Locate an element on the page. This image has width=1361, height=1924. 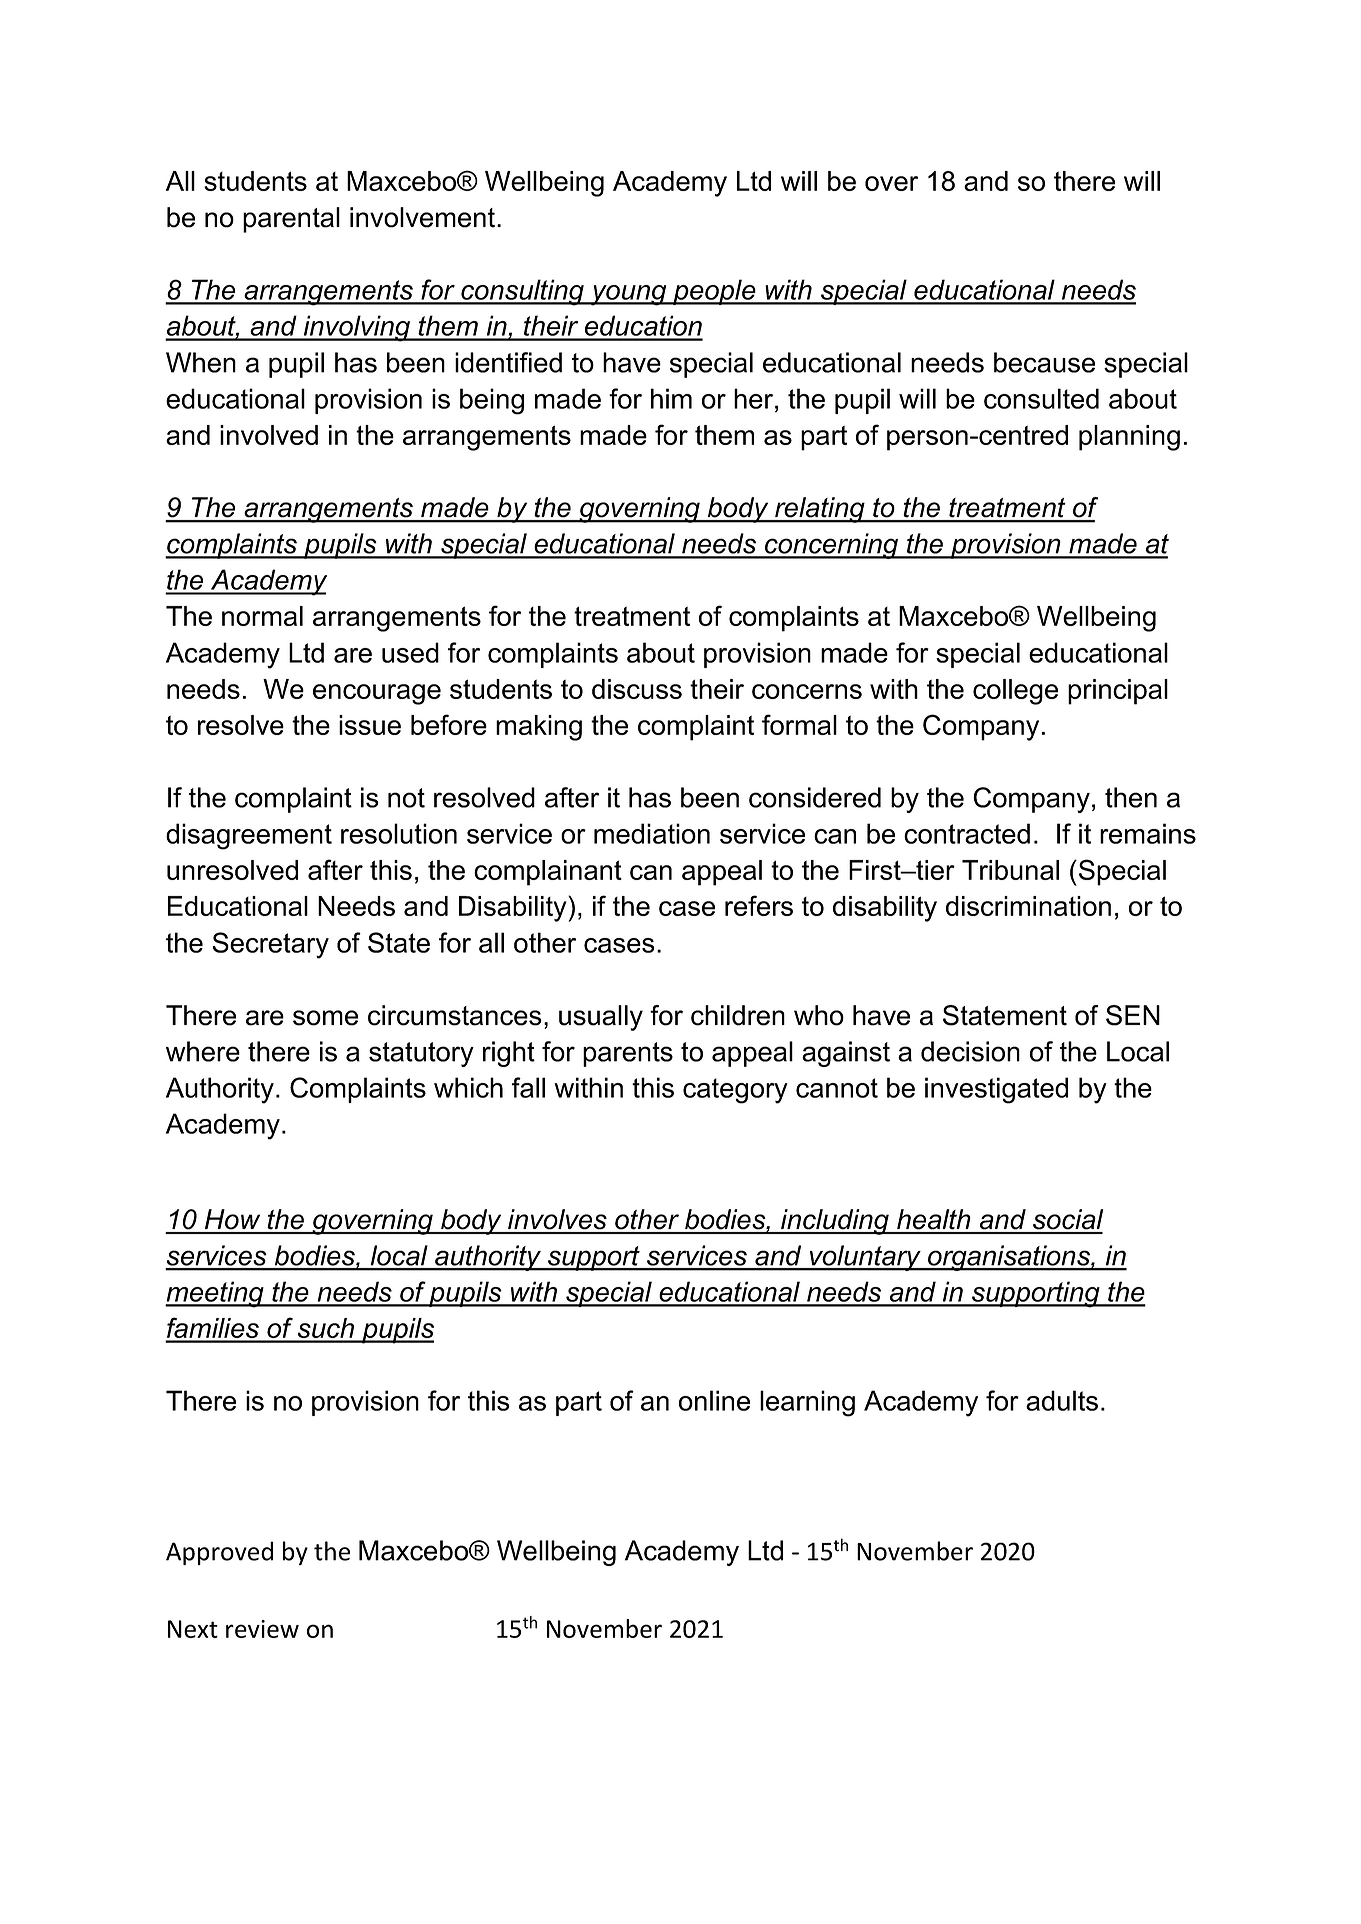
review is located at coordinates (262, 1629).
